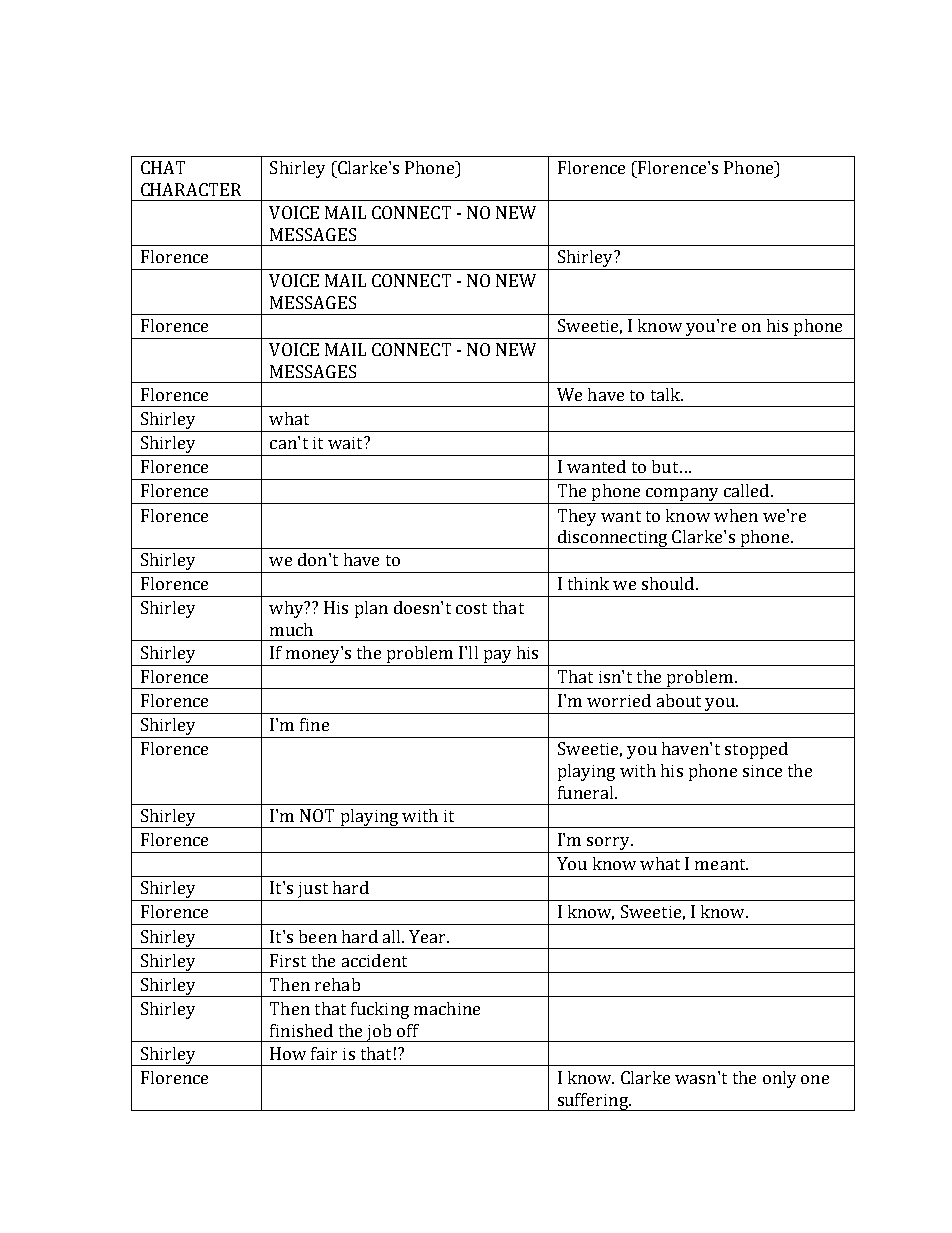 Image resolution: width=952 pixels, height=1233 pixels. What do you see at coordinates (288, 1053) in the document?
I see `How` at bounding box center [288, 1053].
